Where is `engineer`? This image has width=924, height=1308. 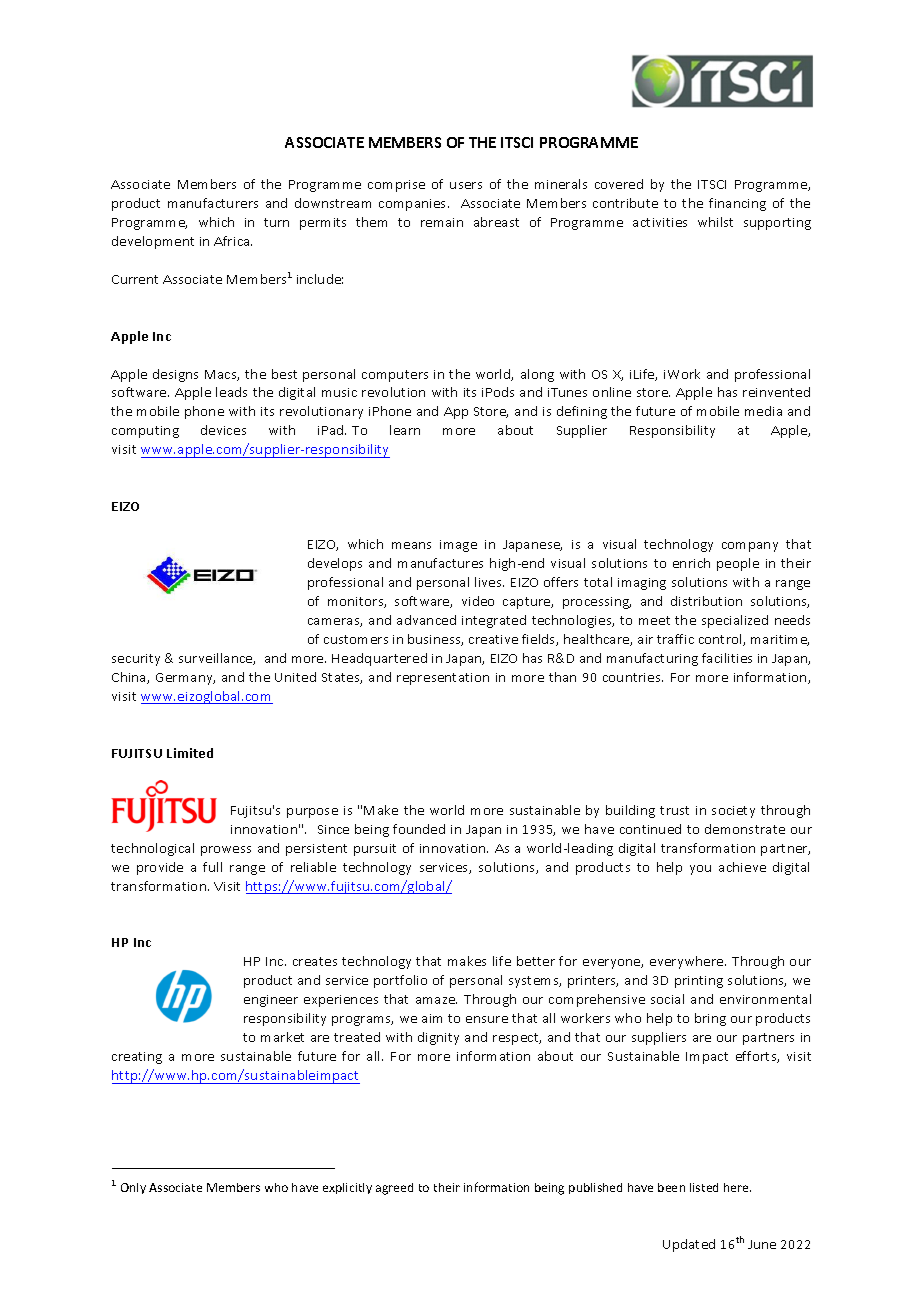 engineer is located at coordinates (271, 1001).
